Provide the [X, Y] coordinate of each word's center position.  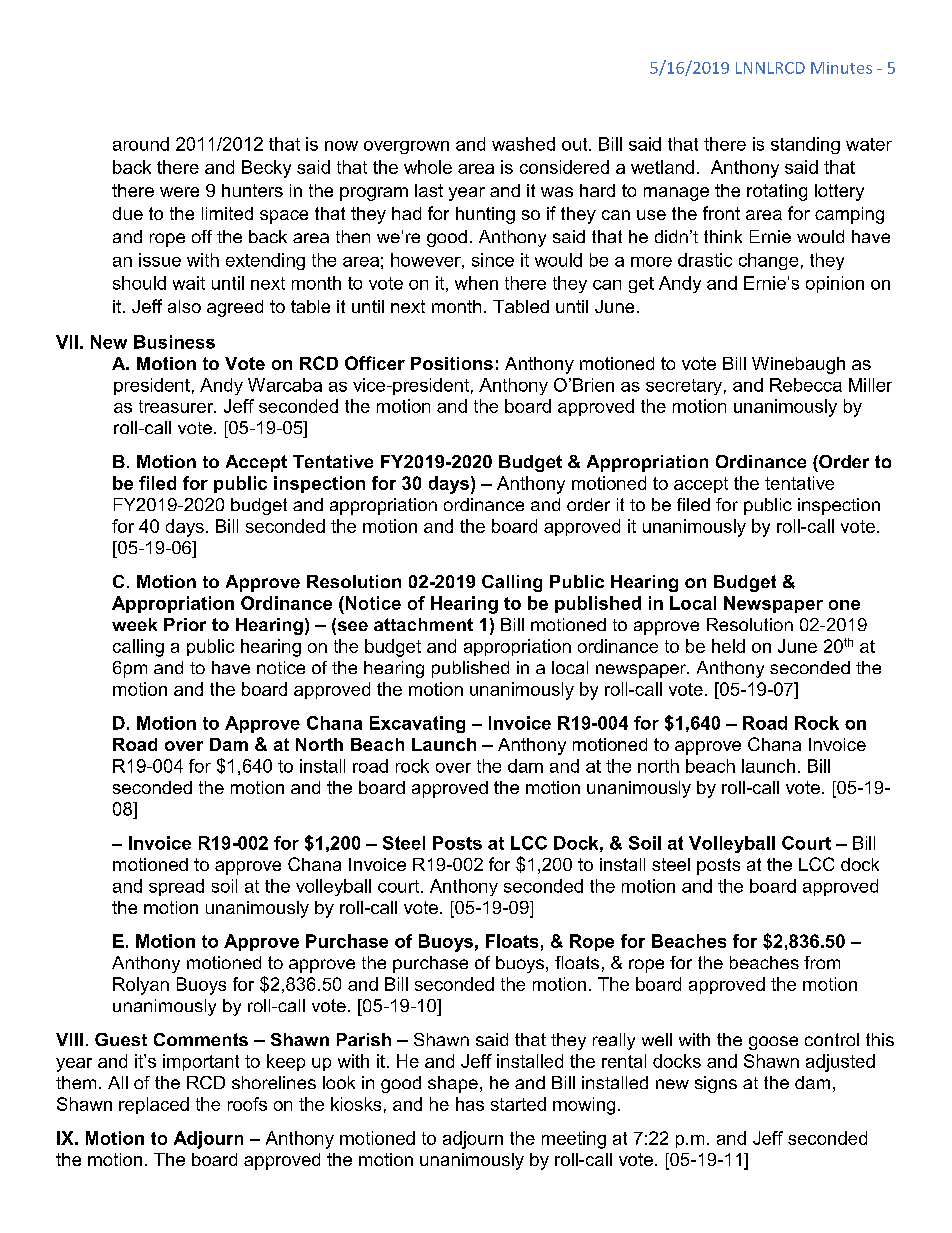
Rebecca [806, 385]
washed [523, 144]
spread [176, 887]
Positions [452, 363]
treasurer [177, 406]
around [141, 144]
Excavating [417, 724]
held [728, 646]
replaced [154, 1105]
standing [805, 145]
